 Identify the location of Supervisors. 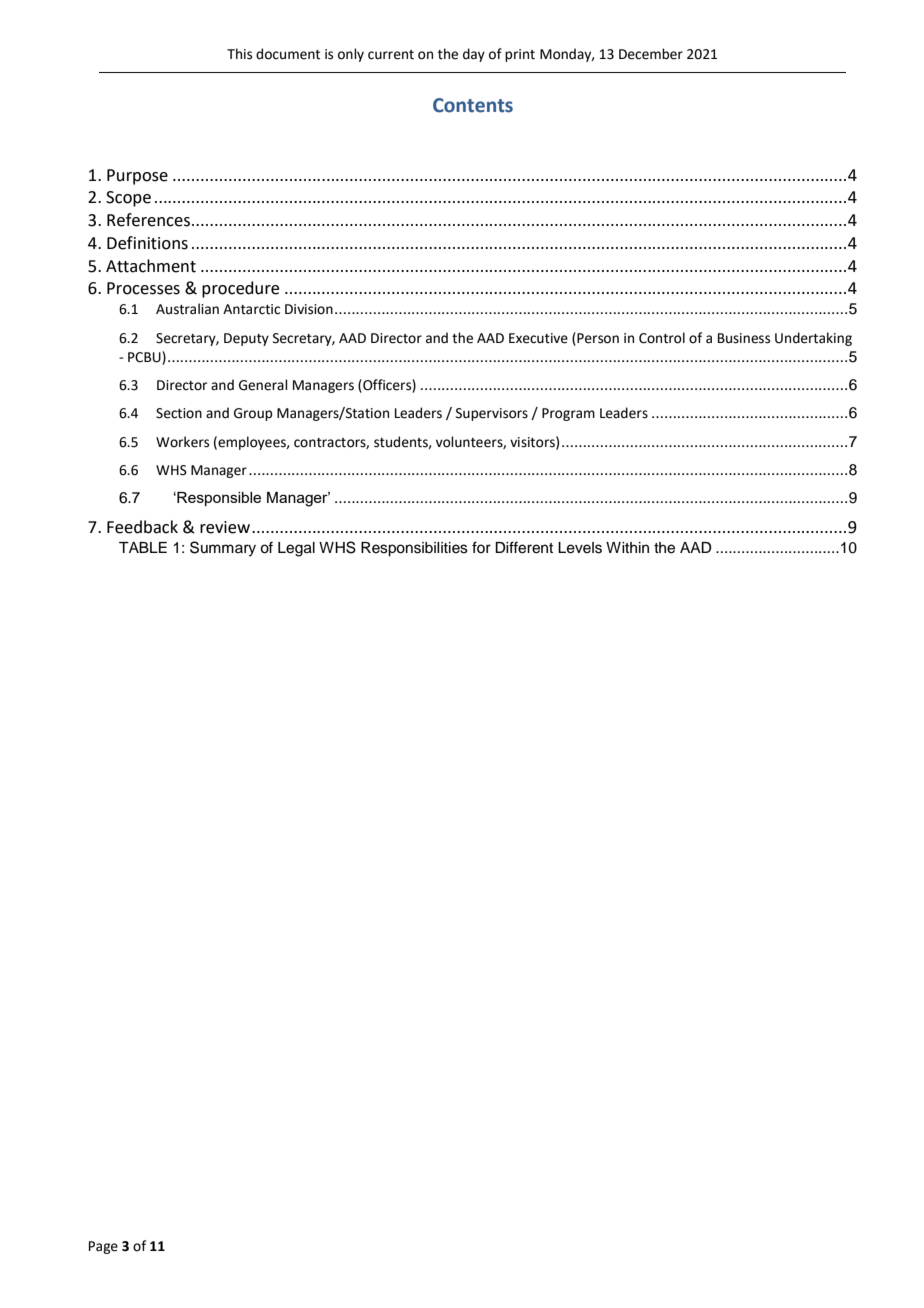
(492, 414).
